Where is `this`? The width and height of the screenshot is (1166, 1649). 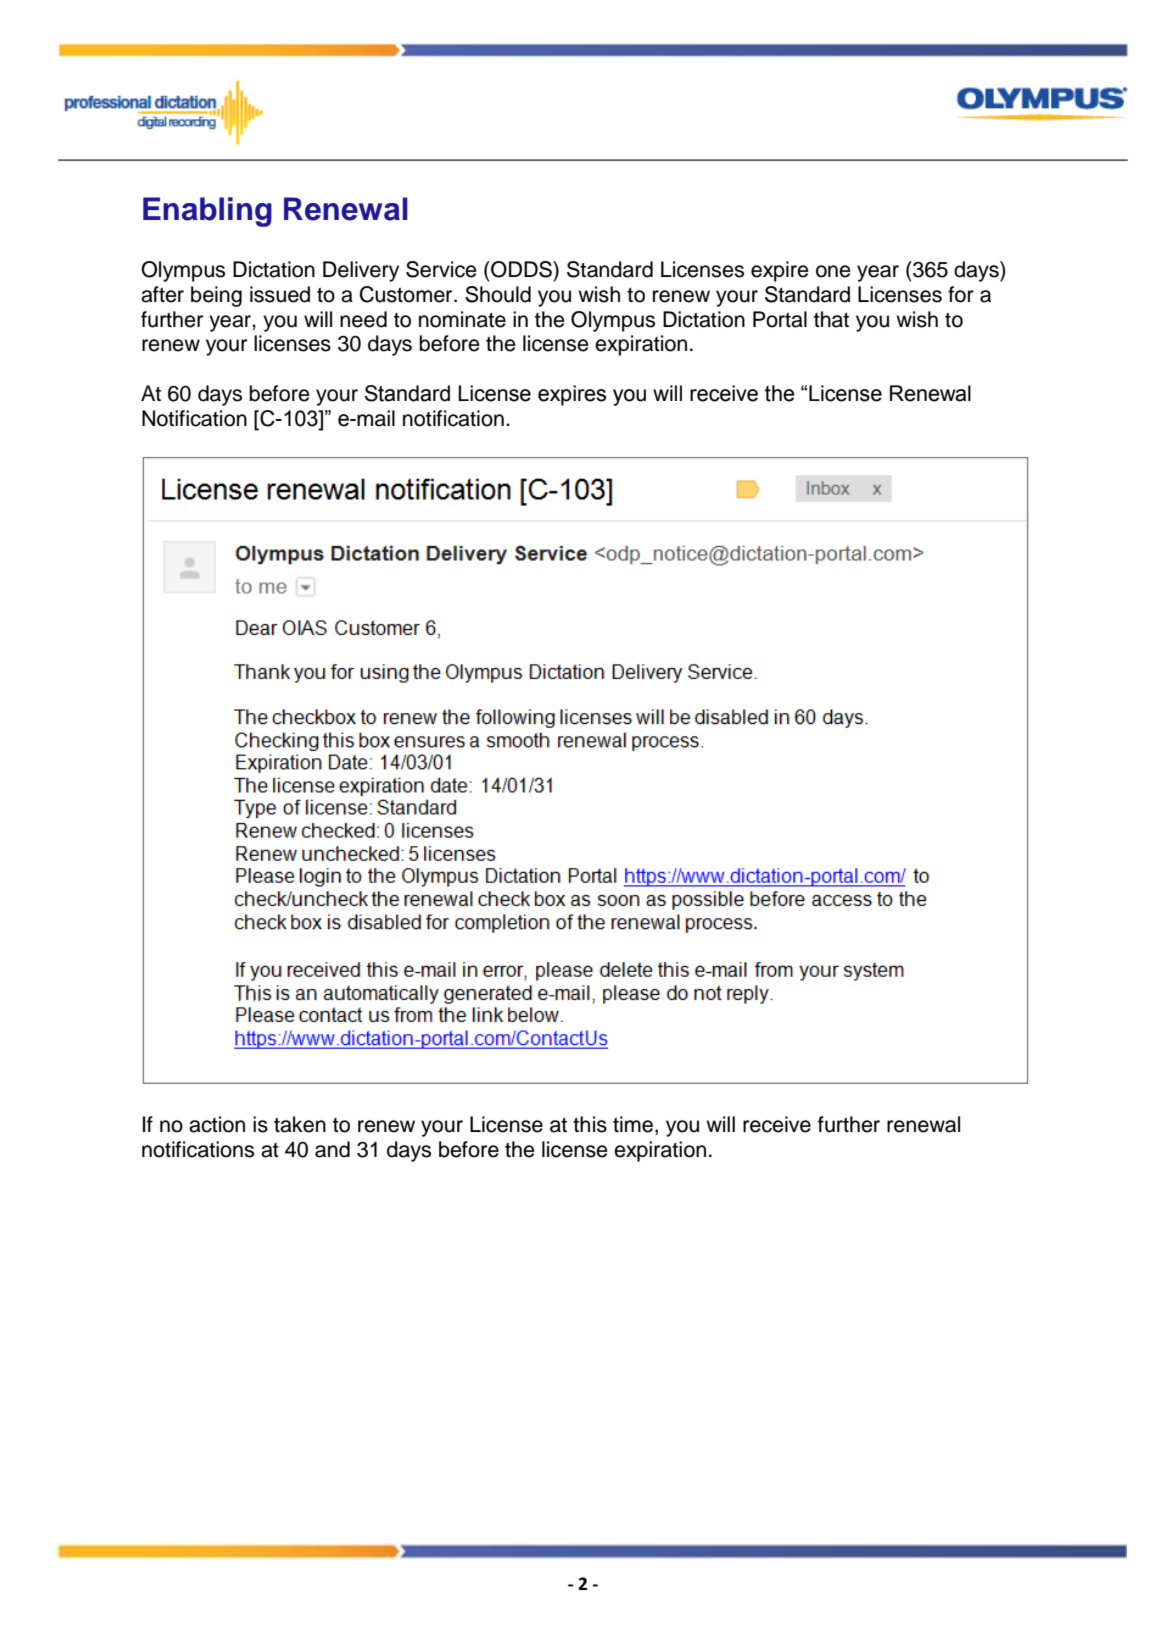 this is located at coordinates (590, 1124).
